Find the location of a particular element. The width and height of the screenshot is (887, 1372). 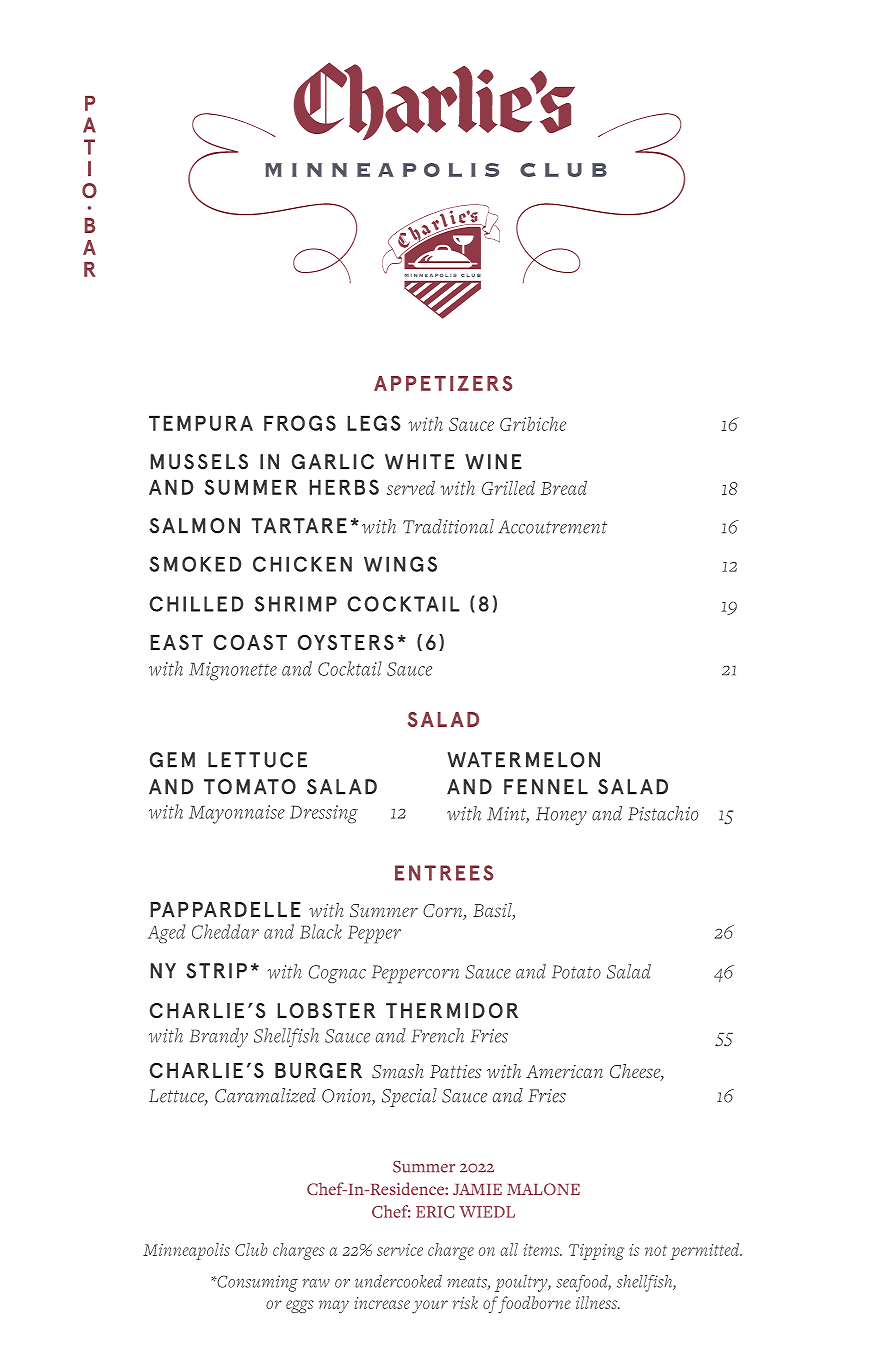

Consuming is located at coordinates (256, 1283).
